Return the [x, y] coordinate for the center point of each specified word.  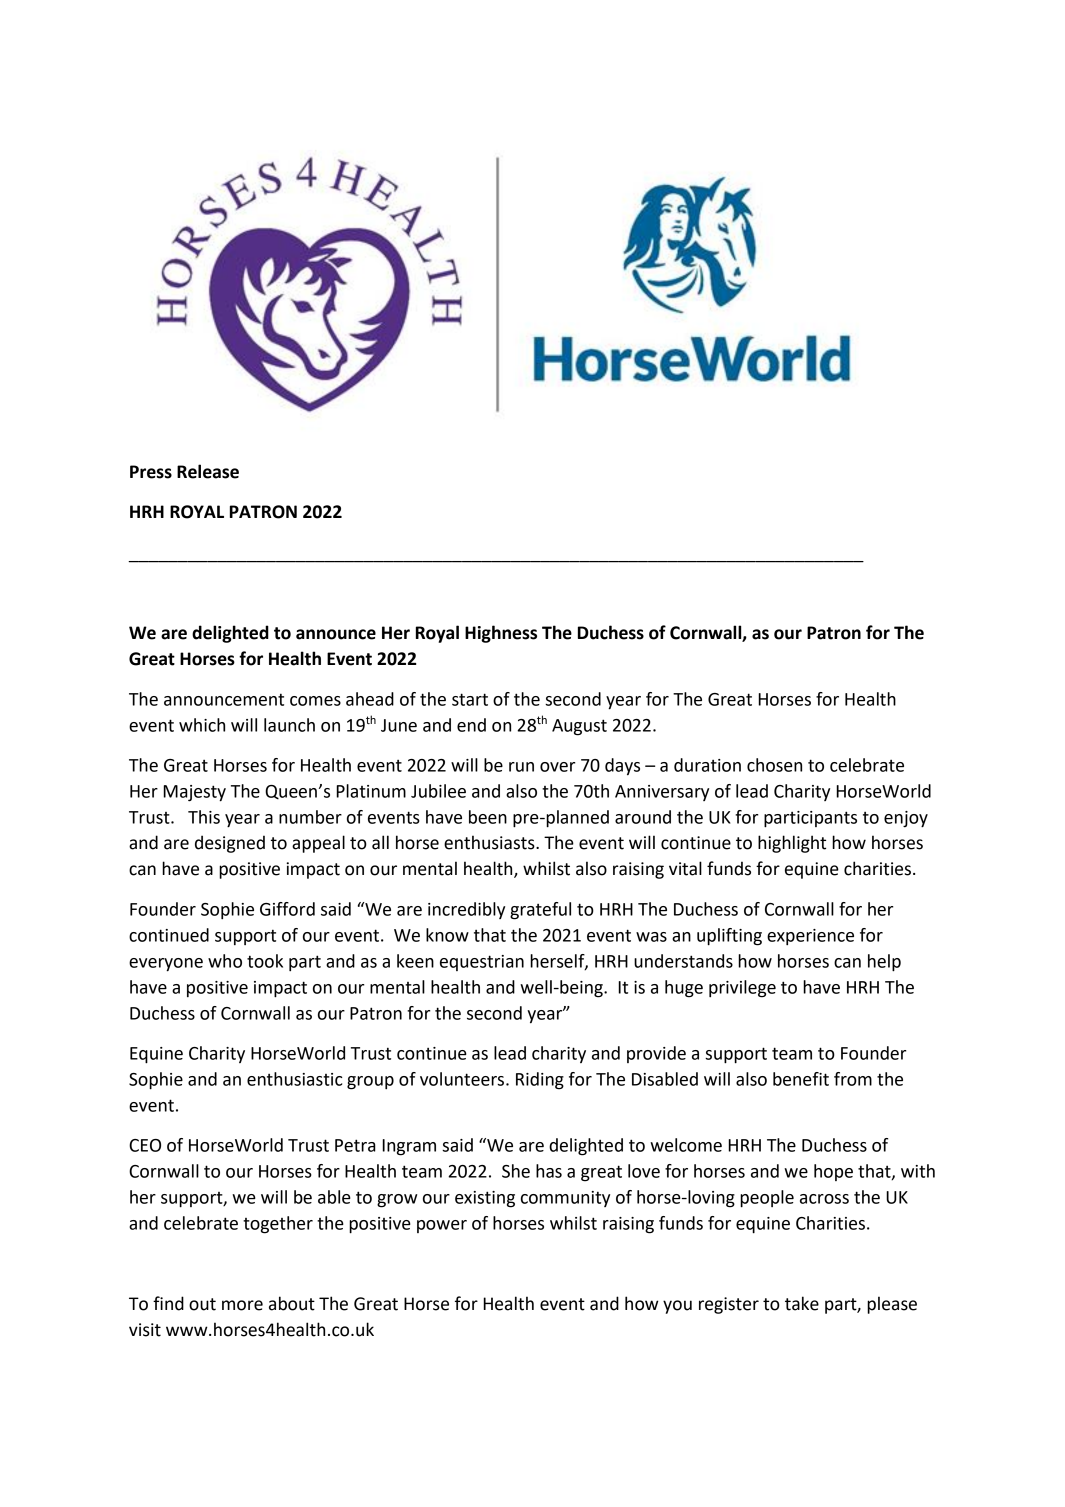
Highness [501, 634]
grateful [540, 911]
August [579, 727]
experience [810, 937]
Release [208, 471]
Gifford [287, 909]
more [242, 1305]
